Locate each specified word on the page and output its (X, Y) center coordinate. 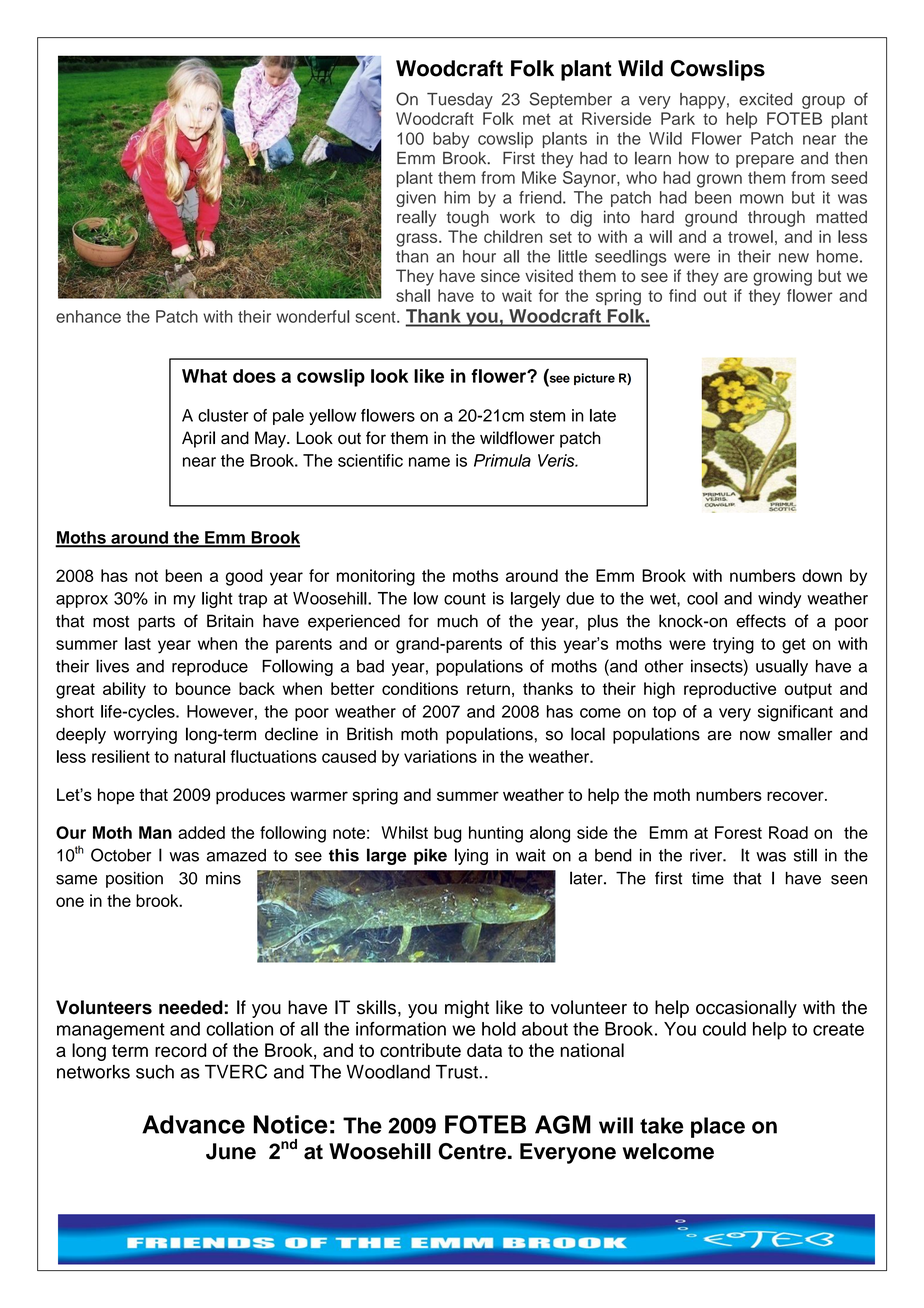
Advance (193, 1124)
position (134, 880)
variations (440, 756)
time (708, 878)
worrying (145, 735)
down (822, 575)
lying (471, 856)
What (204, 376)
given (416, 199)
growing (782, 277)
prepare (765, 161)
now (755, 735)
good (244, 577)
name (429, 462)
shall (413, 295)
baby (451, 140)
